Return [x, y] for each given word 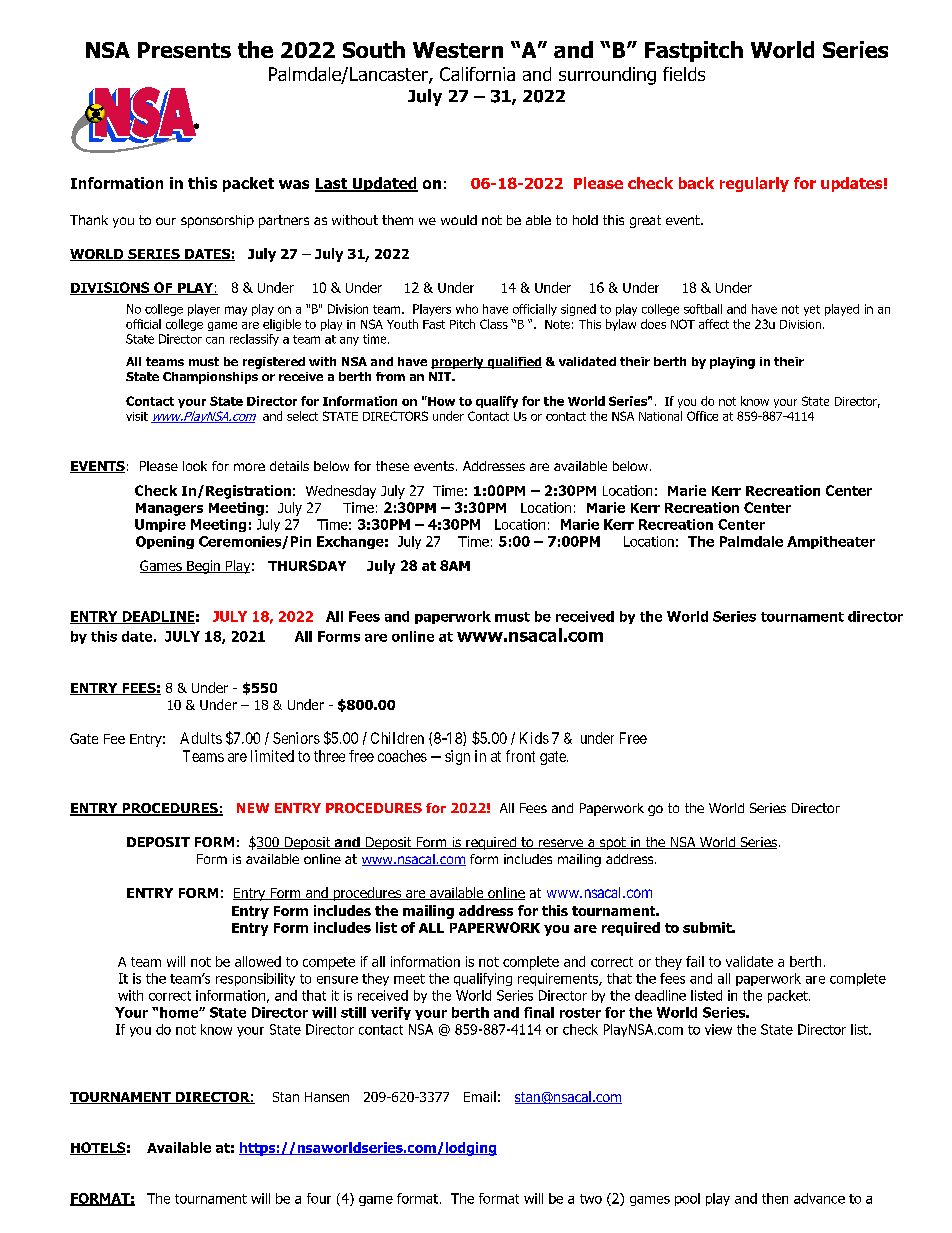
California [477, 74]
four [319, 1198]
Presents [184, 50]
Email [480, 1096]
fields [684, 74]
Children [397, 738]
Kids [534, 738]
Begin [203, 567]
